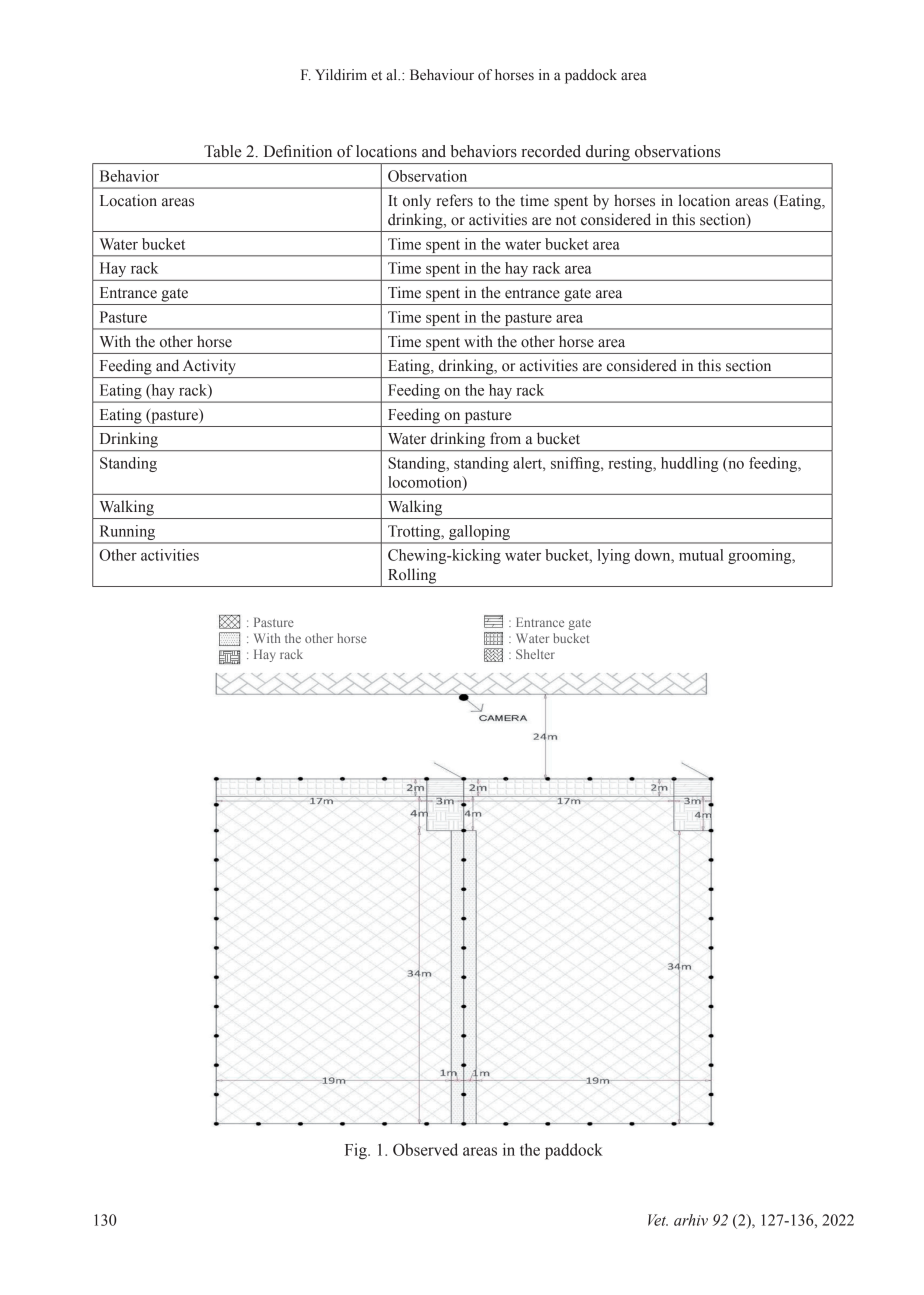 The width and height of the page is (924, 1295). Describe the element at coordinates (223, 151) in the page. I see `Table` at that location.
